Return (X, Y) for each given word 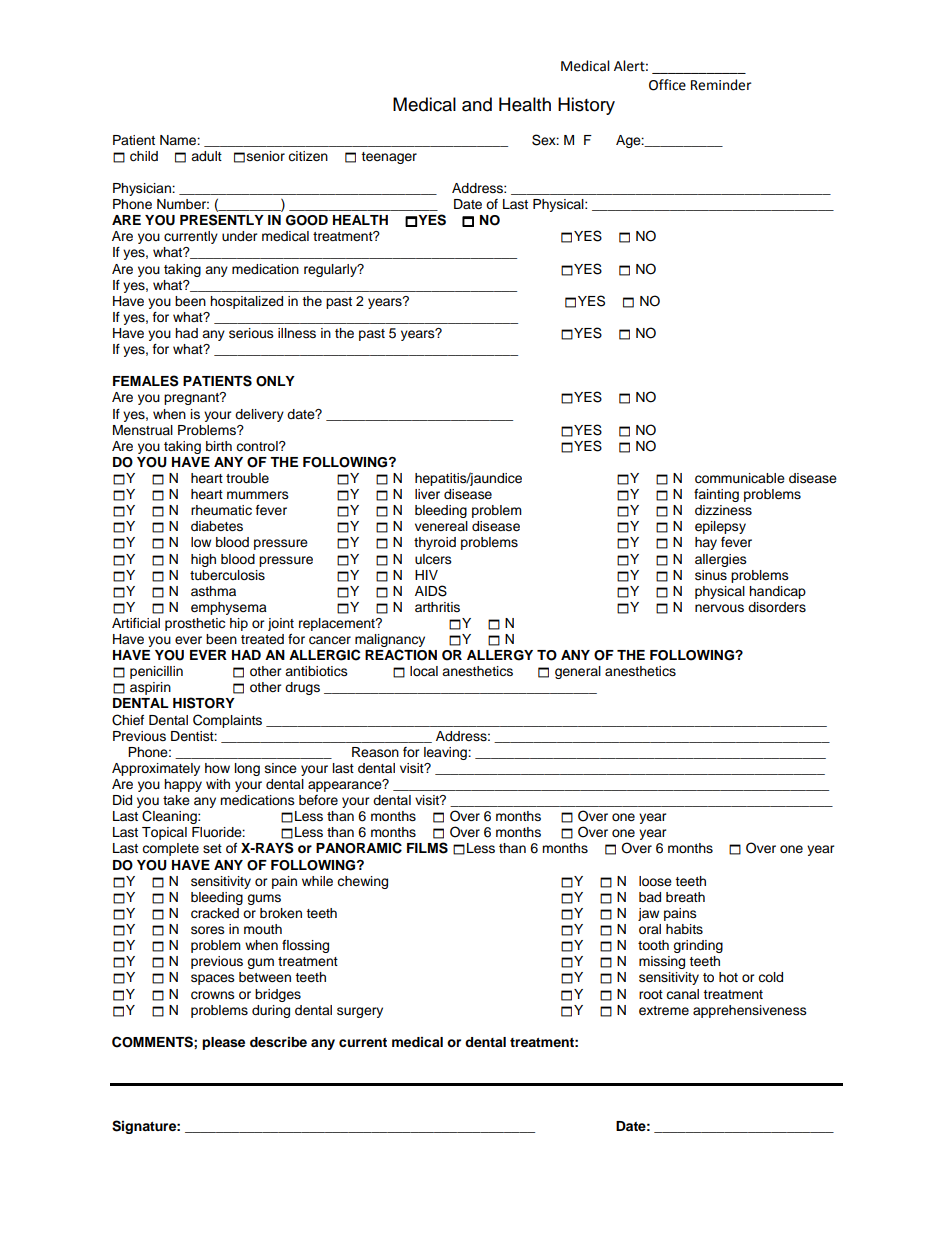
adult (206, 156)
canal (682, 994)
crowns (213, 995)
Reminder (721, 85)
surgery (360, 1012)
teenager (389, 158)
